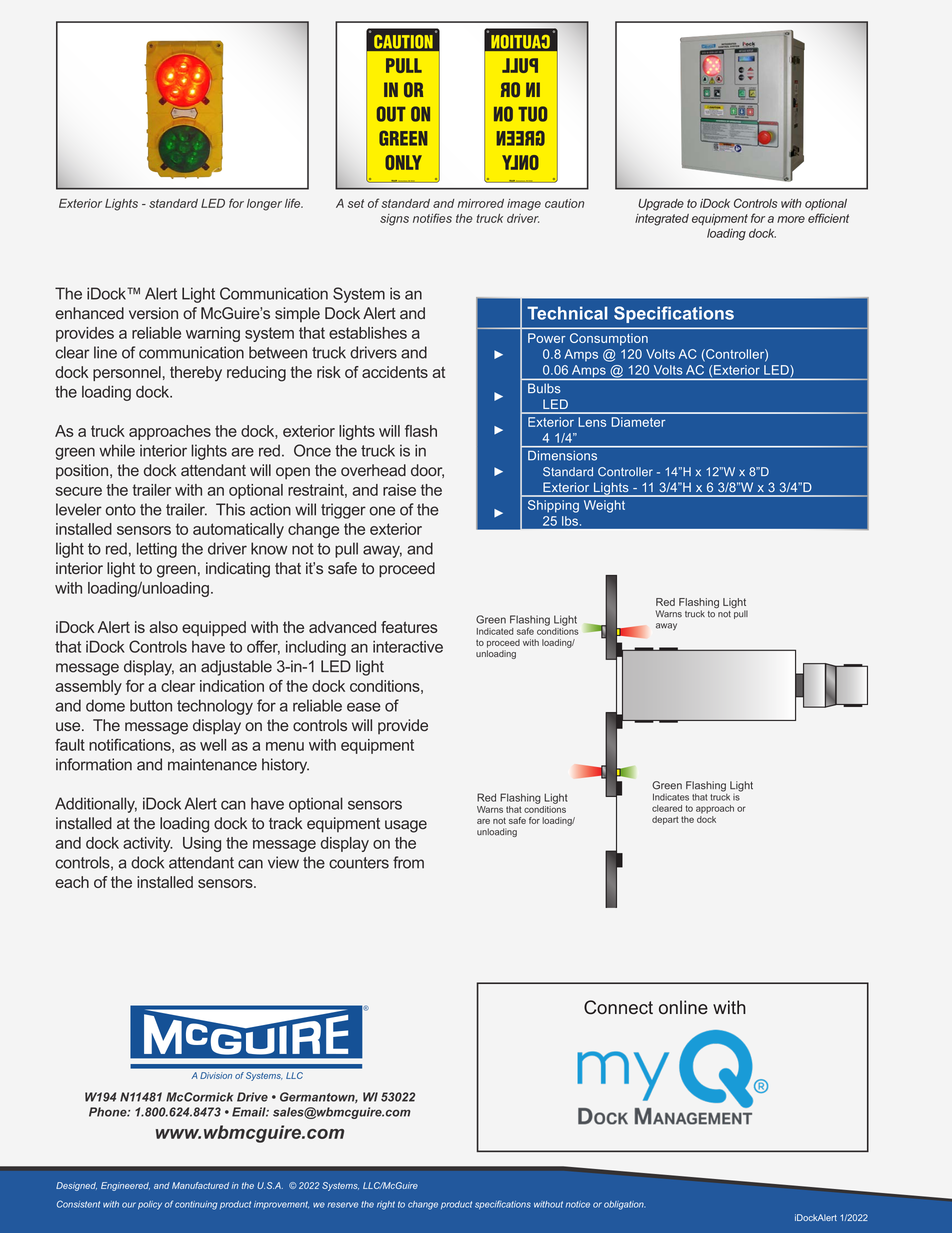 This page has height=1233, width=952. Describe the element at coordinates (148, 844) in the page. I see `activity` at that location.
